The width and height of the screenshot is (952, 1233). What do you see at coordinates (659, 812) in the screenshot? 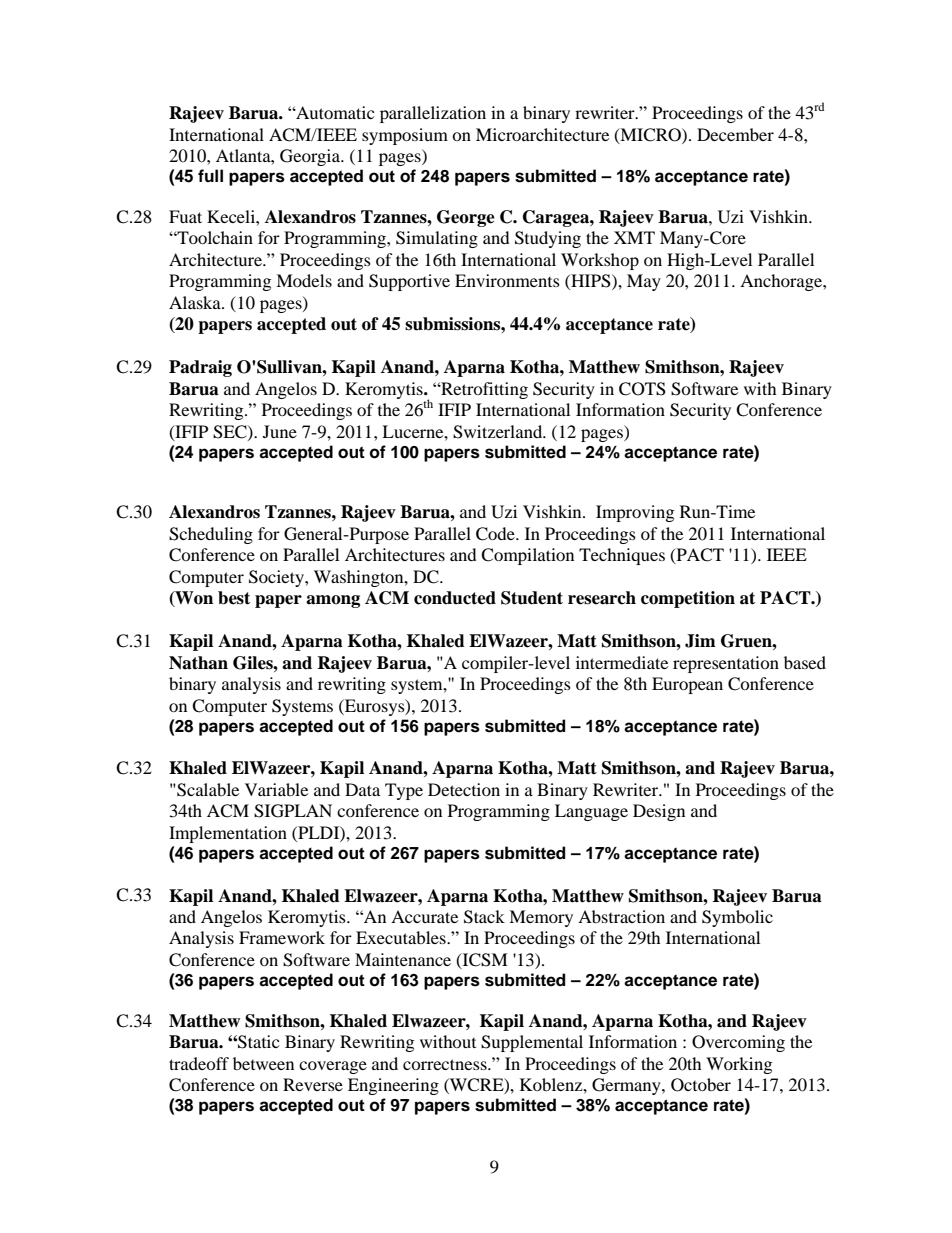
I see `Design` at bounding box center [659, 812].
